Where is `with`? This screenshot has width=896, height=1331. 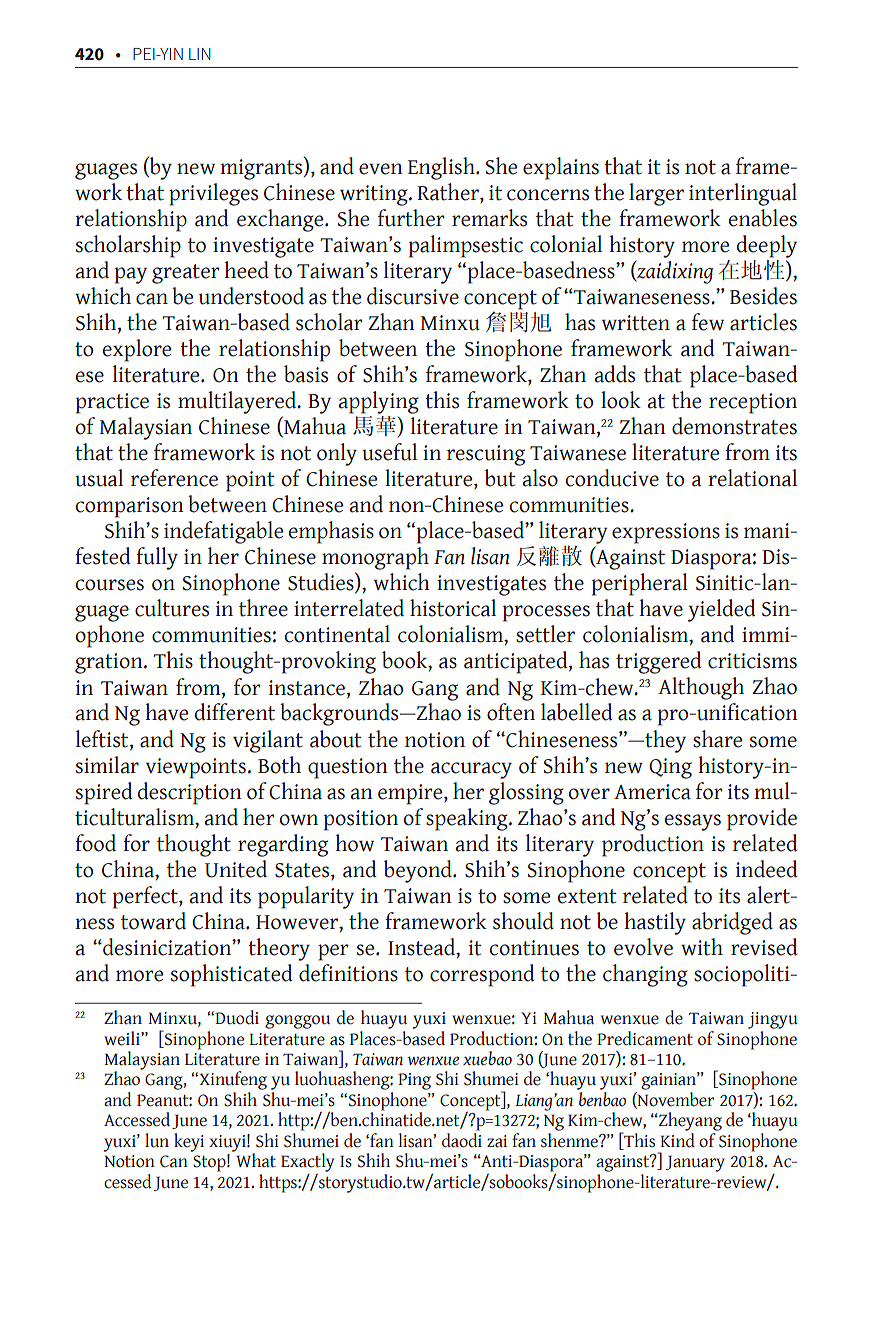 with is located at coordinates (702, 947).
